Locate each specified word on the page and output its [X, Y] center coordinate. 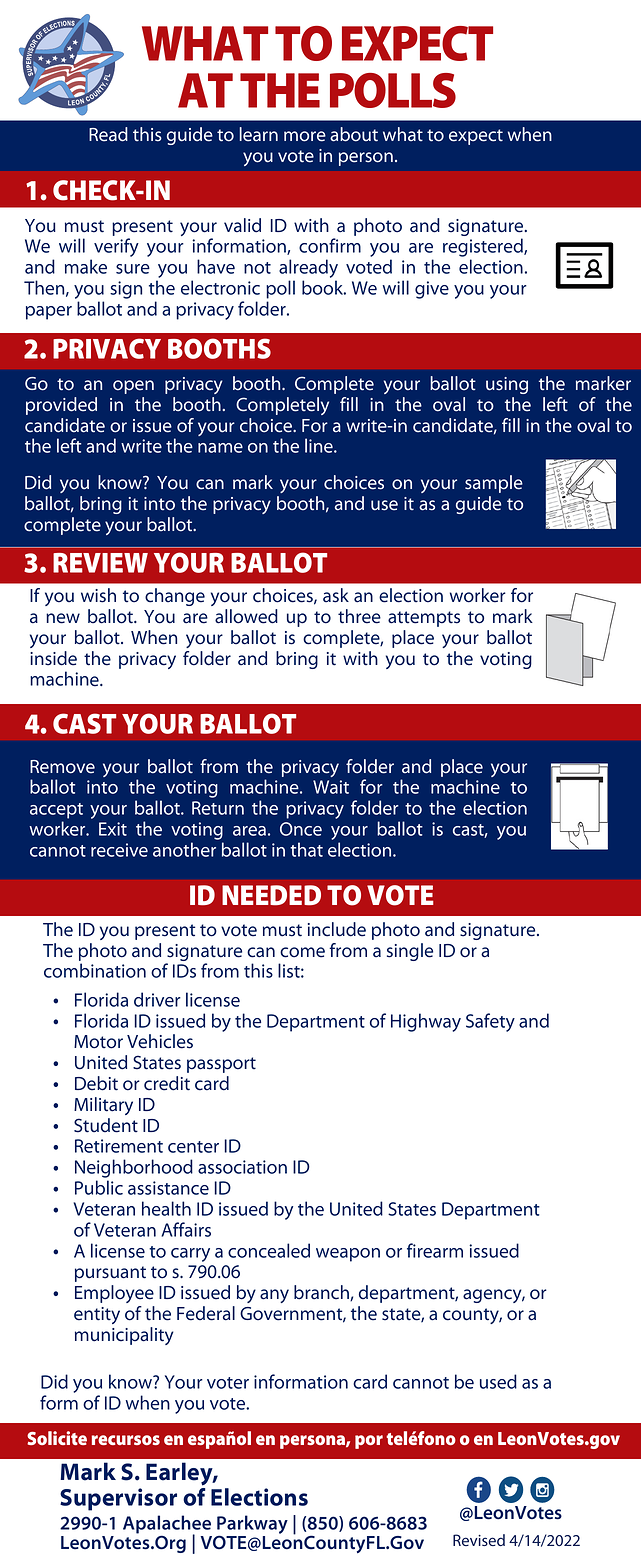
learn [259, 134]
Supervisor [118, 1499]
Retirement [119, 1146]
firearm [435, 1250]
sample [494, 484]
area [249, 831]
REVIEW [100, 563]
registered [484, 247]
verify [116, 247]
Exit [113, 829]
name [220, 448]
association [242, 1167]
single [410, 952]
